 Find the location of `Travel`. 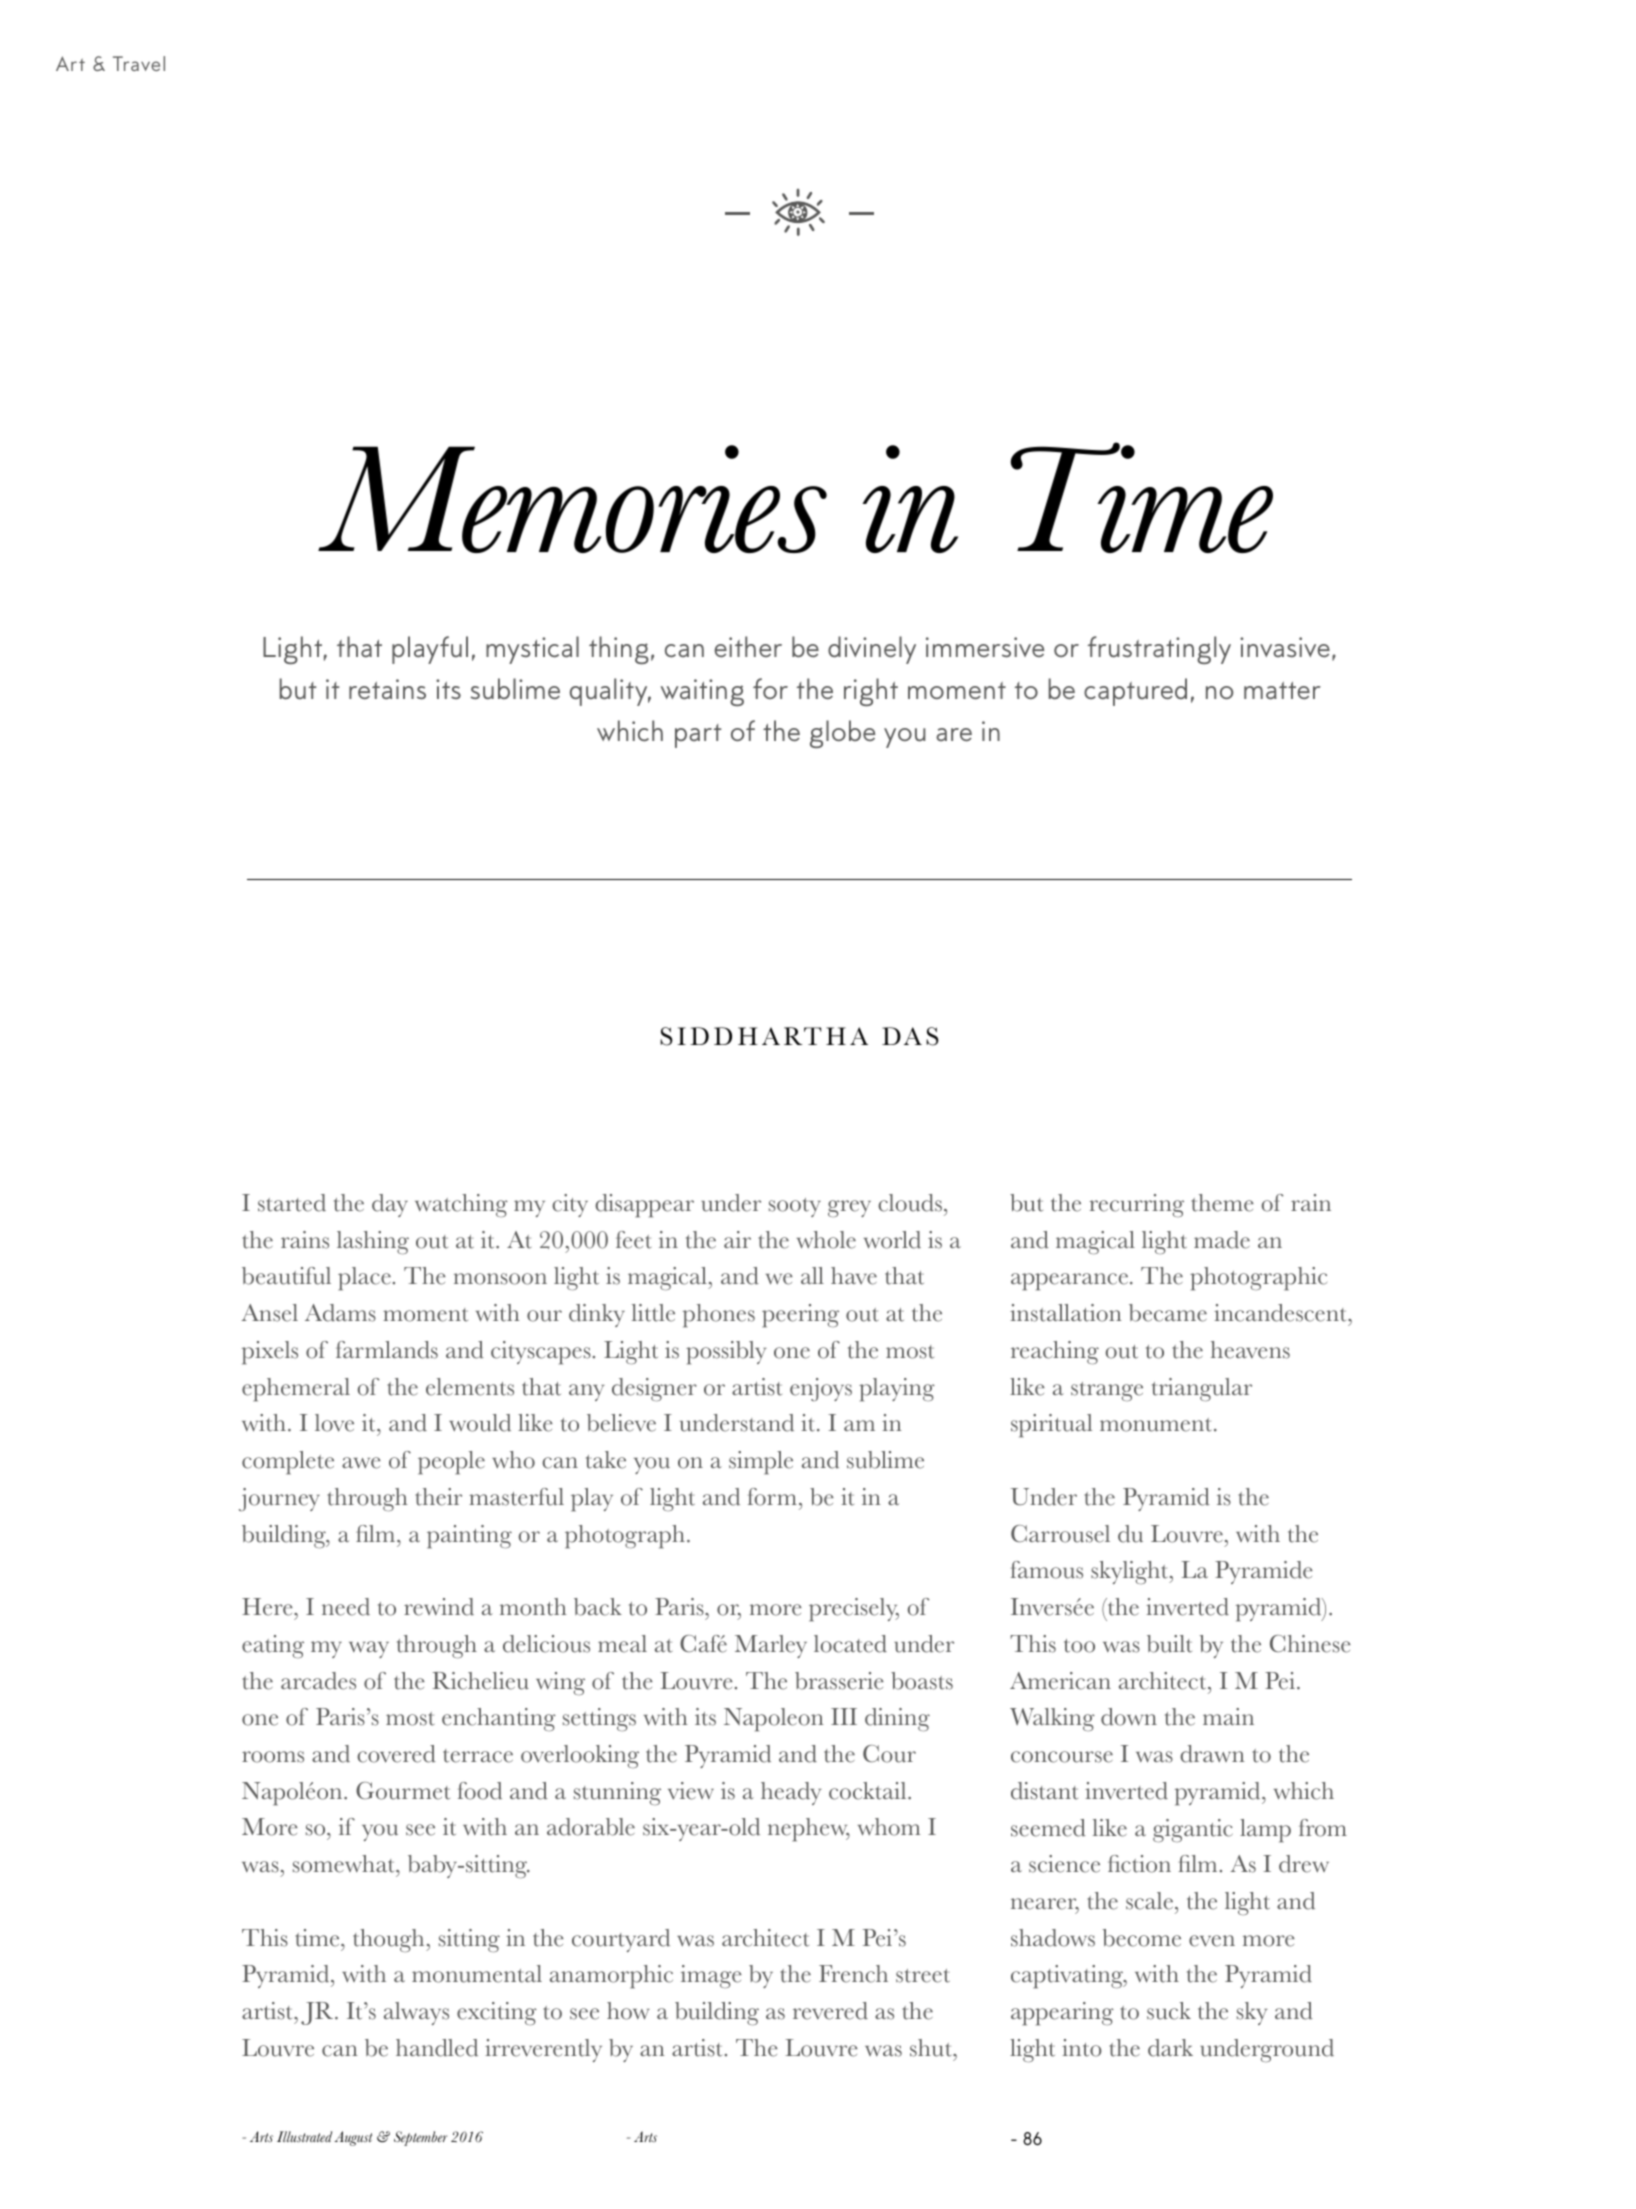

Travel is located at coordinates (139, 63).
